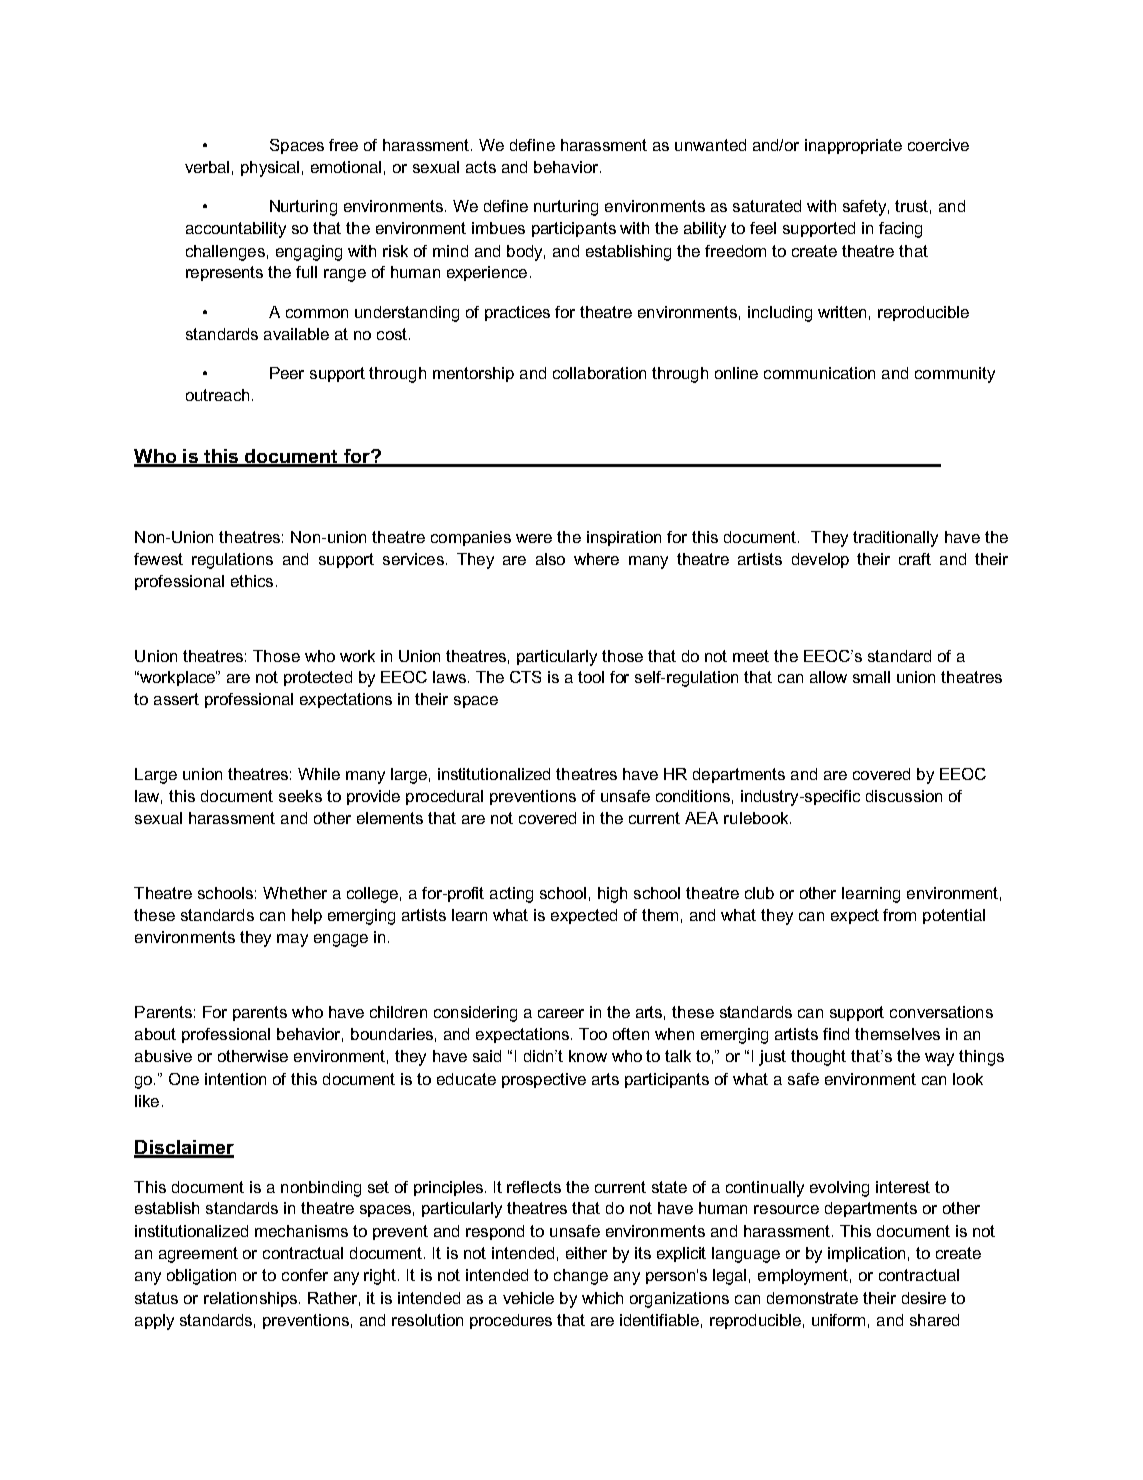  I want to click on from, so click(899, 915).
